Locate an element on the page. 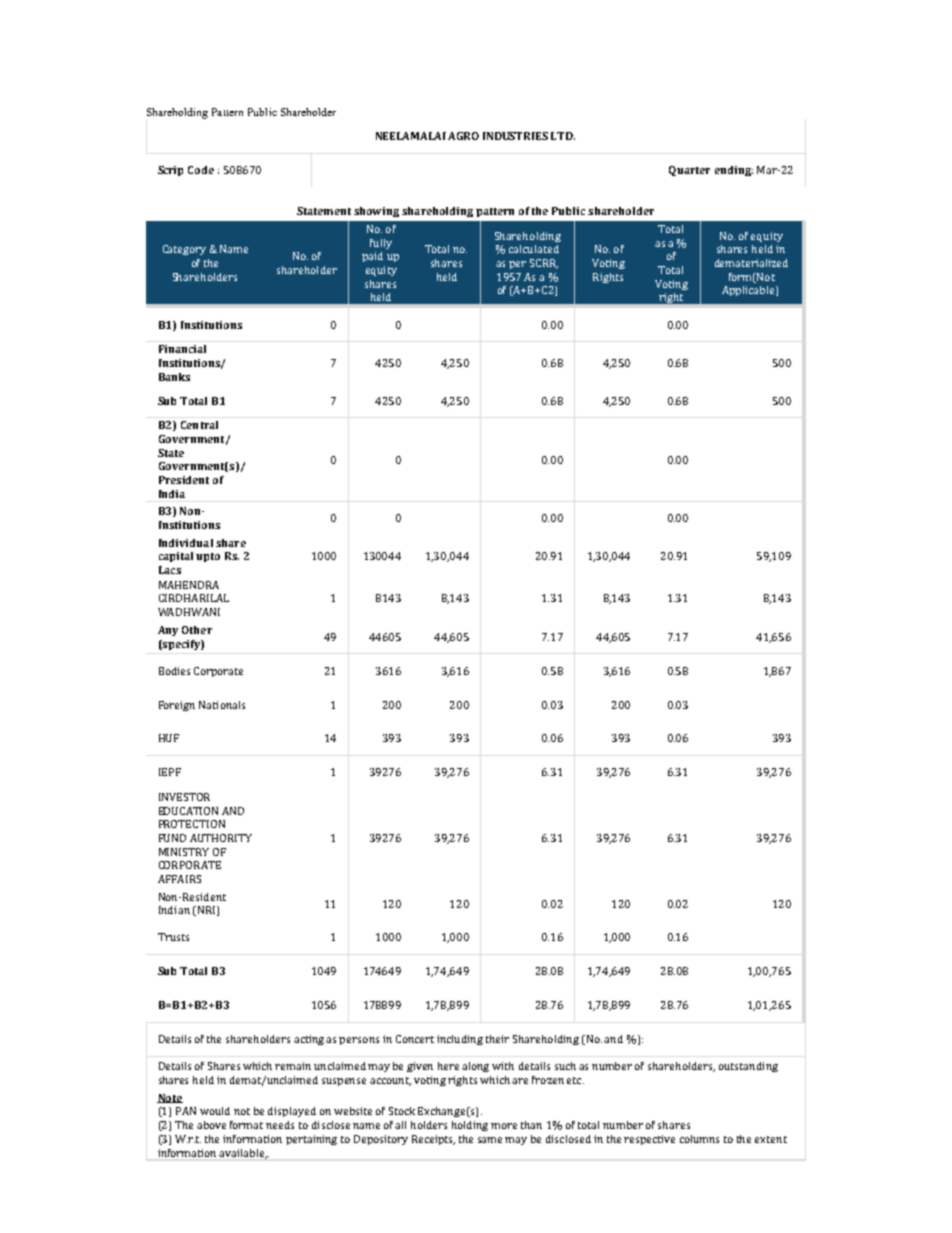 This image has width=952, height=1233. Quarter is located at coordinates (689, 171).
